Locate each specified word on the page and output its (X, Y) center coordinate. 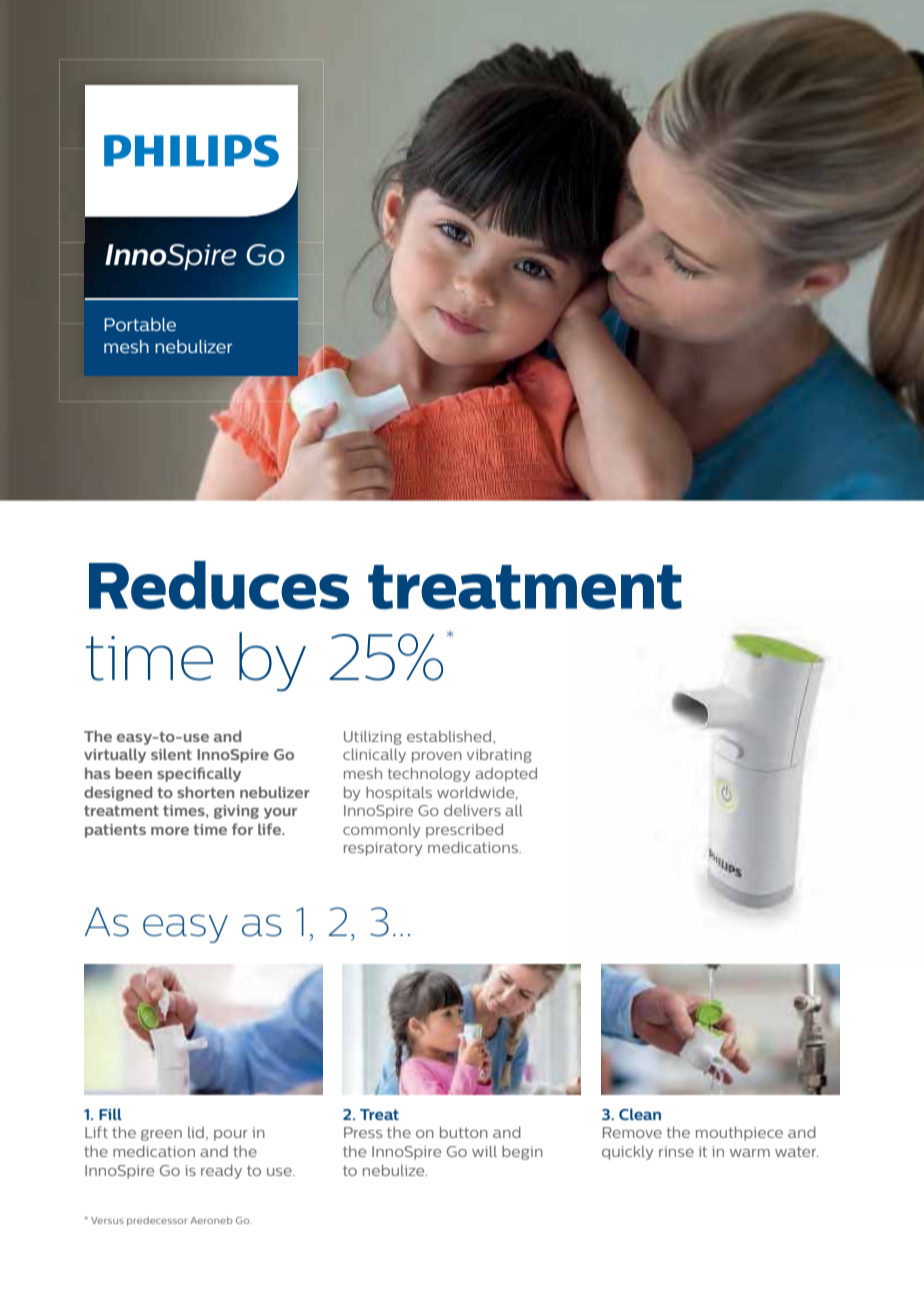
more (170, 831)
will (484, 1151)
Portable (140, 324)
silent (171, 754)
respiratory (383, 849)
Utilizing (373, 738)
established (450, 736)
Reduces (219, 585)
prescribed (464, 830)
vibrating (499, 756)
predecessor (157, 1221)
